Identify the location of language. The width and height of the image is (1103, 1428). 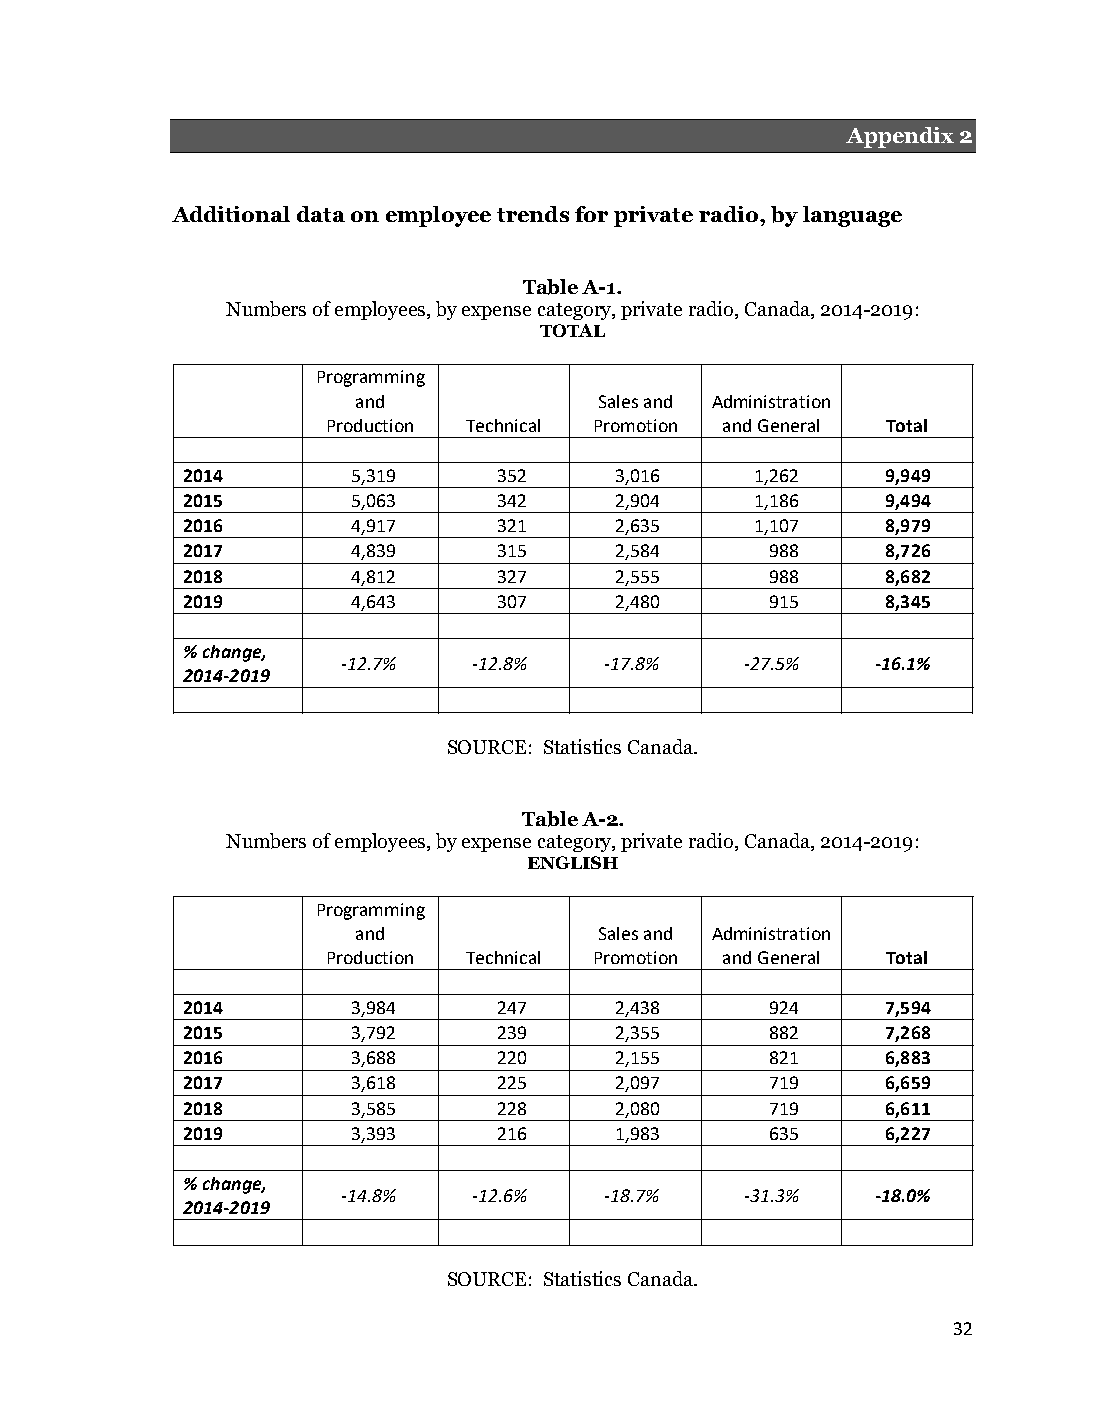
(852, 216).
